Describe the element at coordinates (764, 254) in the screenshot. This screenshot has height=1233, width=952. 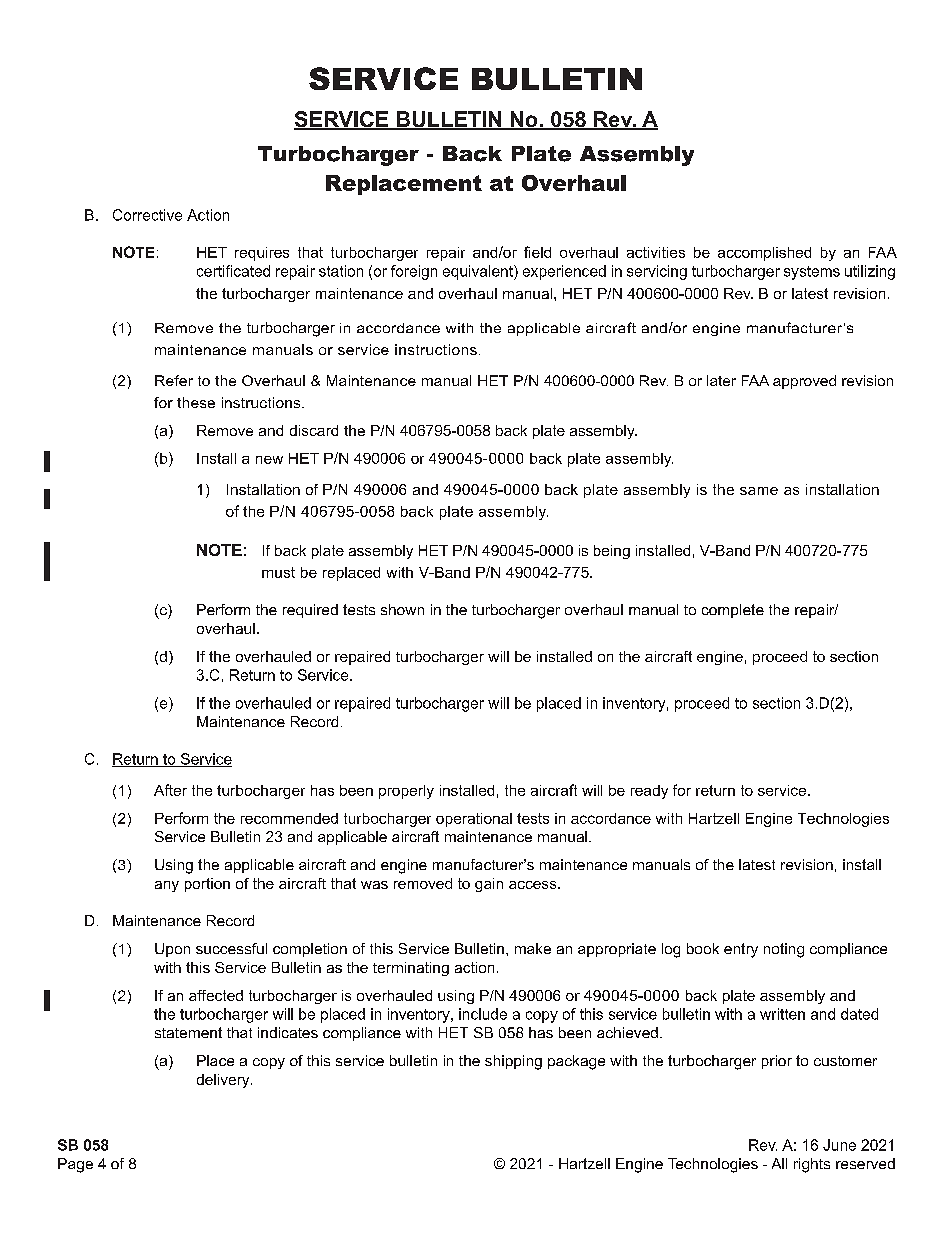
I see `accomplished` at that location.
